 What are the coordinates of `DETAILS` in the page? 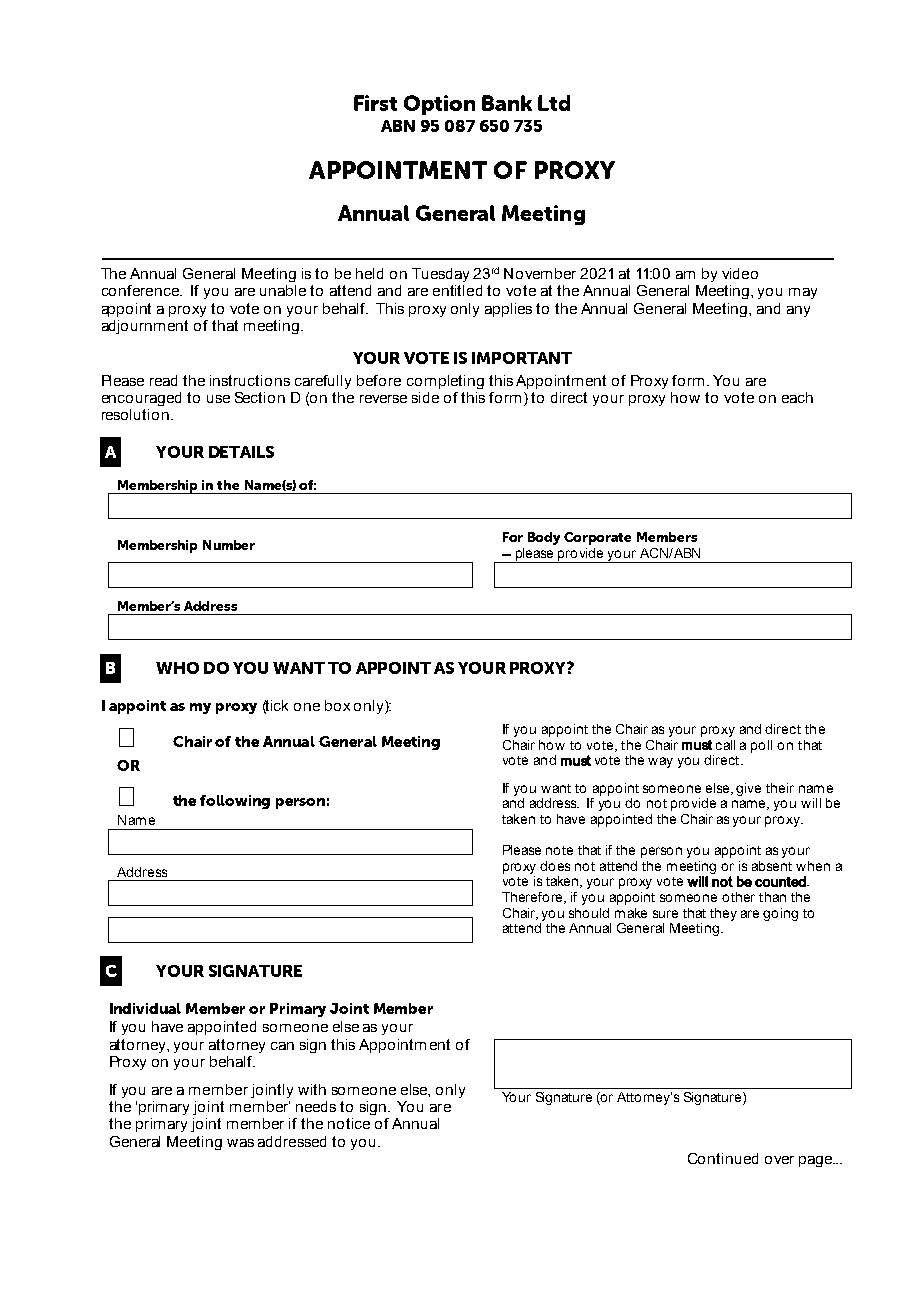 It's located at (241, 452).
